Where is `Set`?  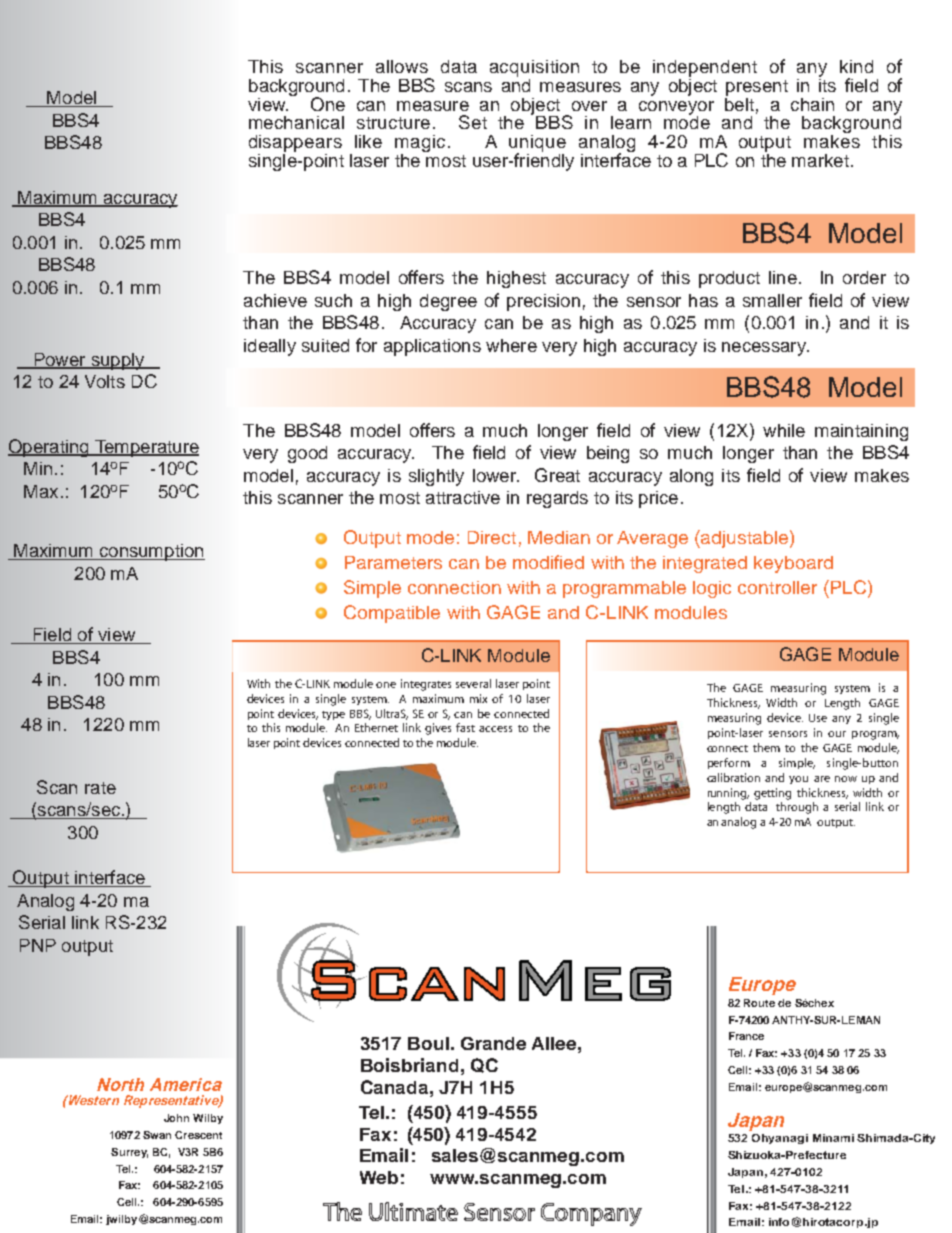
Set is located at coordinates (473, 122).
